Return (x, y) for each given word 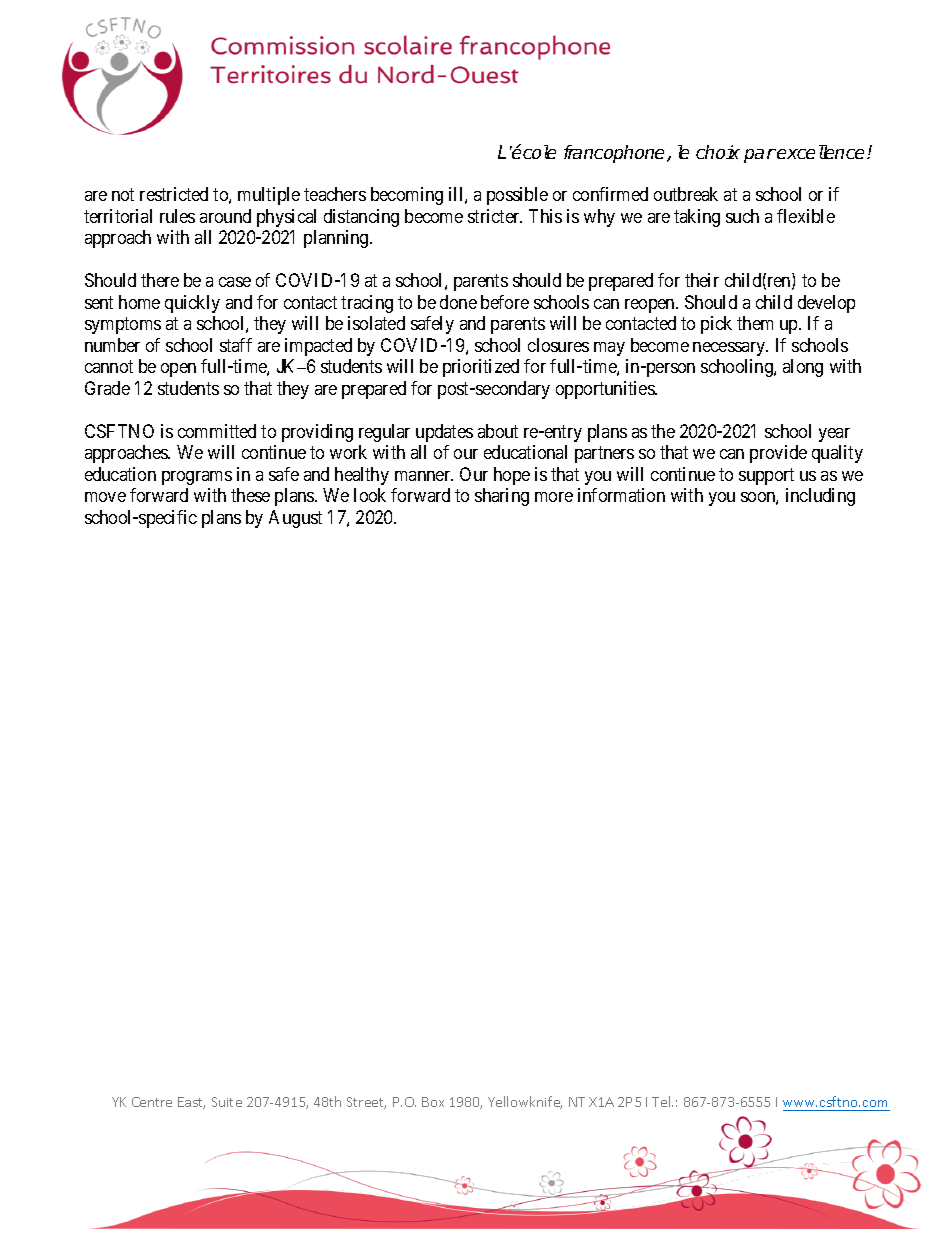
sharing (502, 497)
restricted (174, 194)
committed (217, 431)
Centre (152, 1102)
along (803, 368)
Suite (227, 1102)
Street (366, 1103)
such (742, 216)
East (191, 1103)
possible (517, 196)
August (295, 519)
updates (444, 433)
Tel (662, 1101)
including (820, 497)
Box (433, 1102)
